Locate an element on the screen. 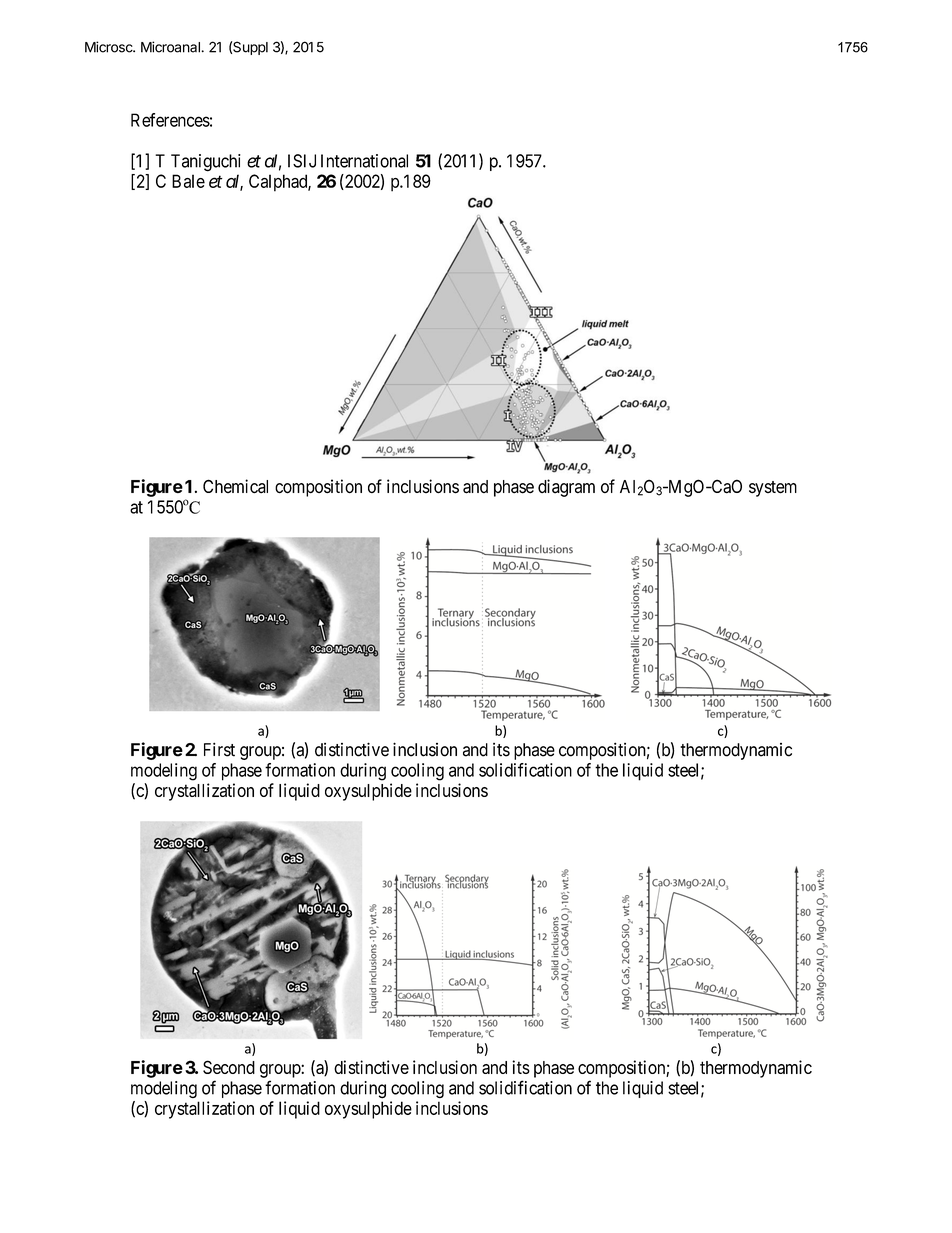  diagram is located at coordinates (566, 488).
